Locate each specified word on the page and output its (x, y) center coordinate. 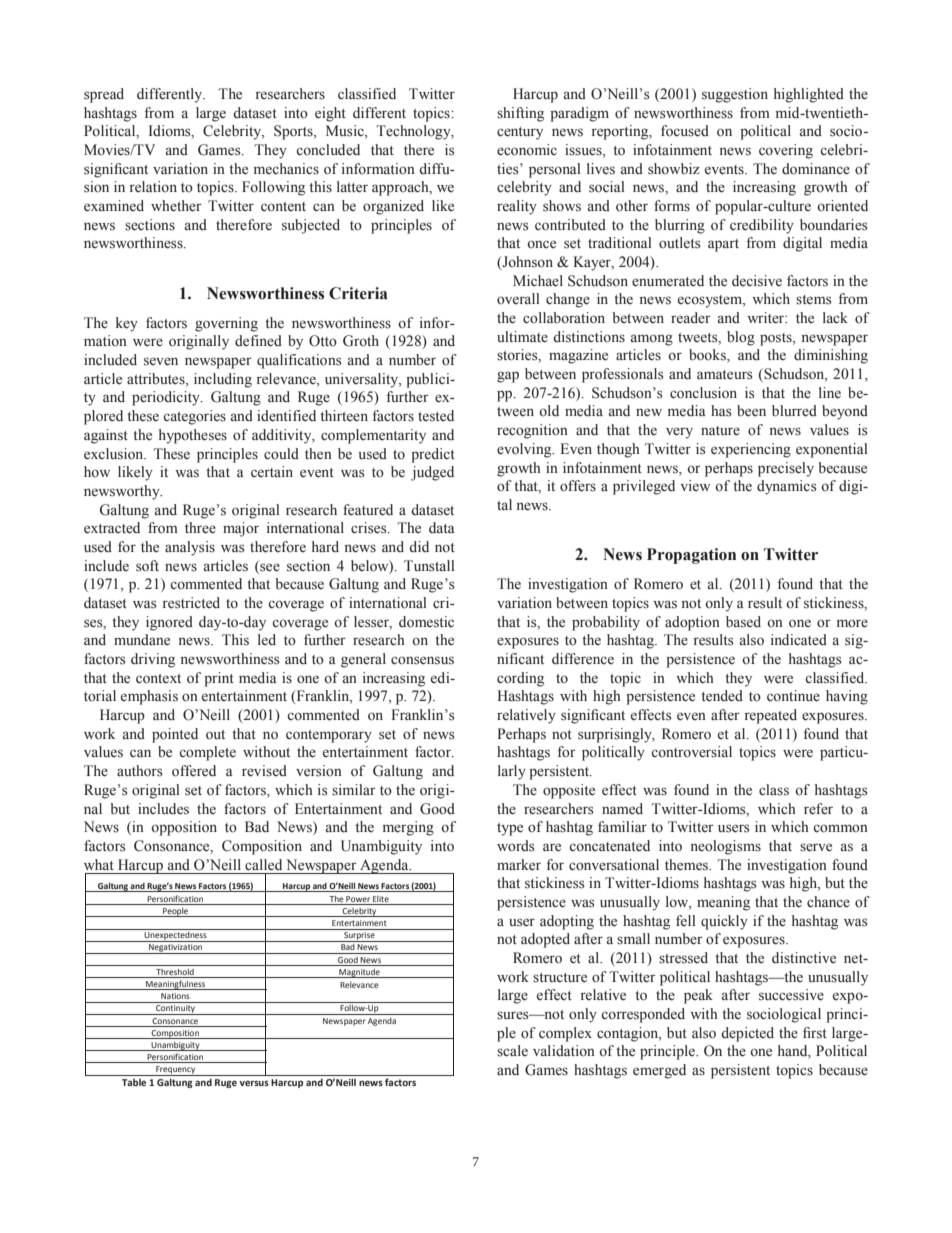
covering (786, 151)
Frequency (176, 1071)
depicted (747, 1034)
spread (104, 95)
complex (565, 1034)
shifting (520, 114)
